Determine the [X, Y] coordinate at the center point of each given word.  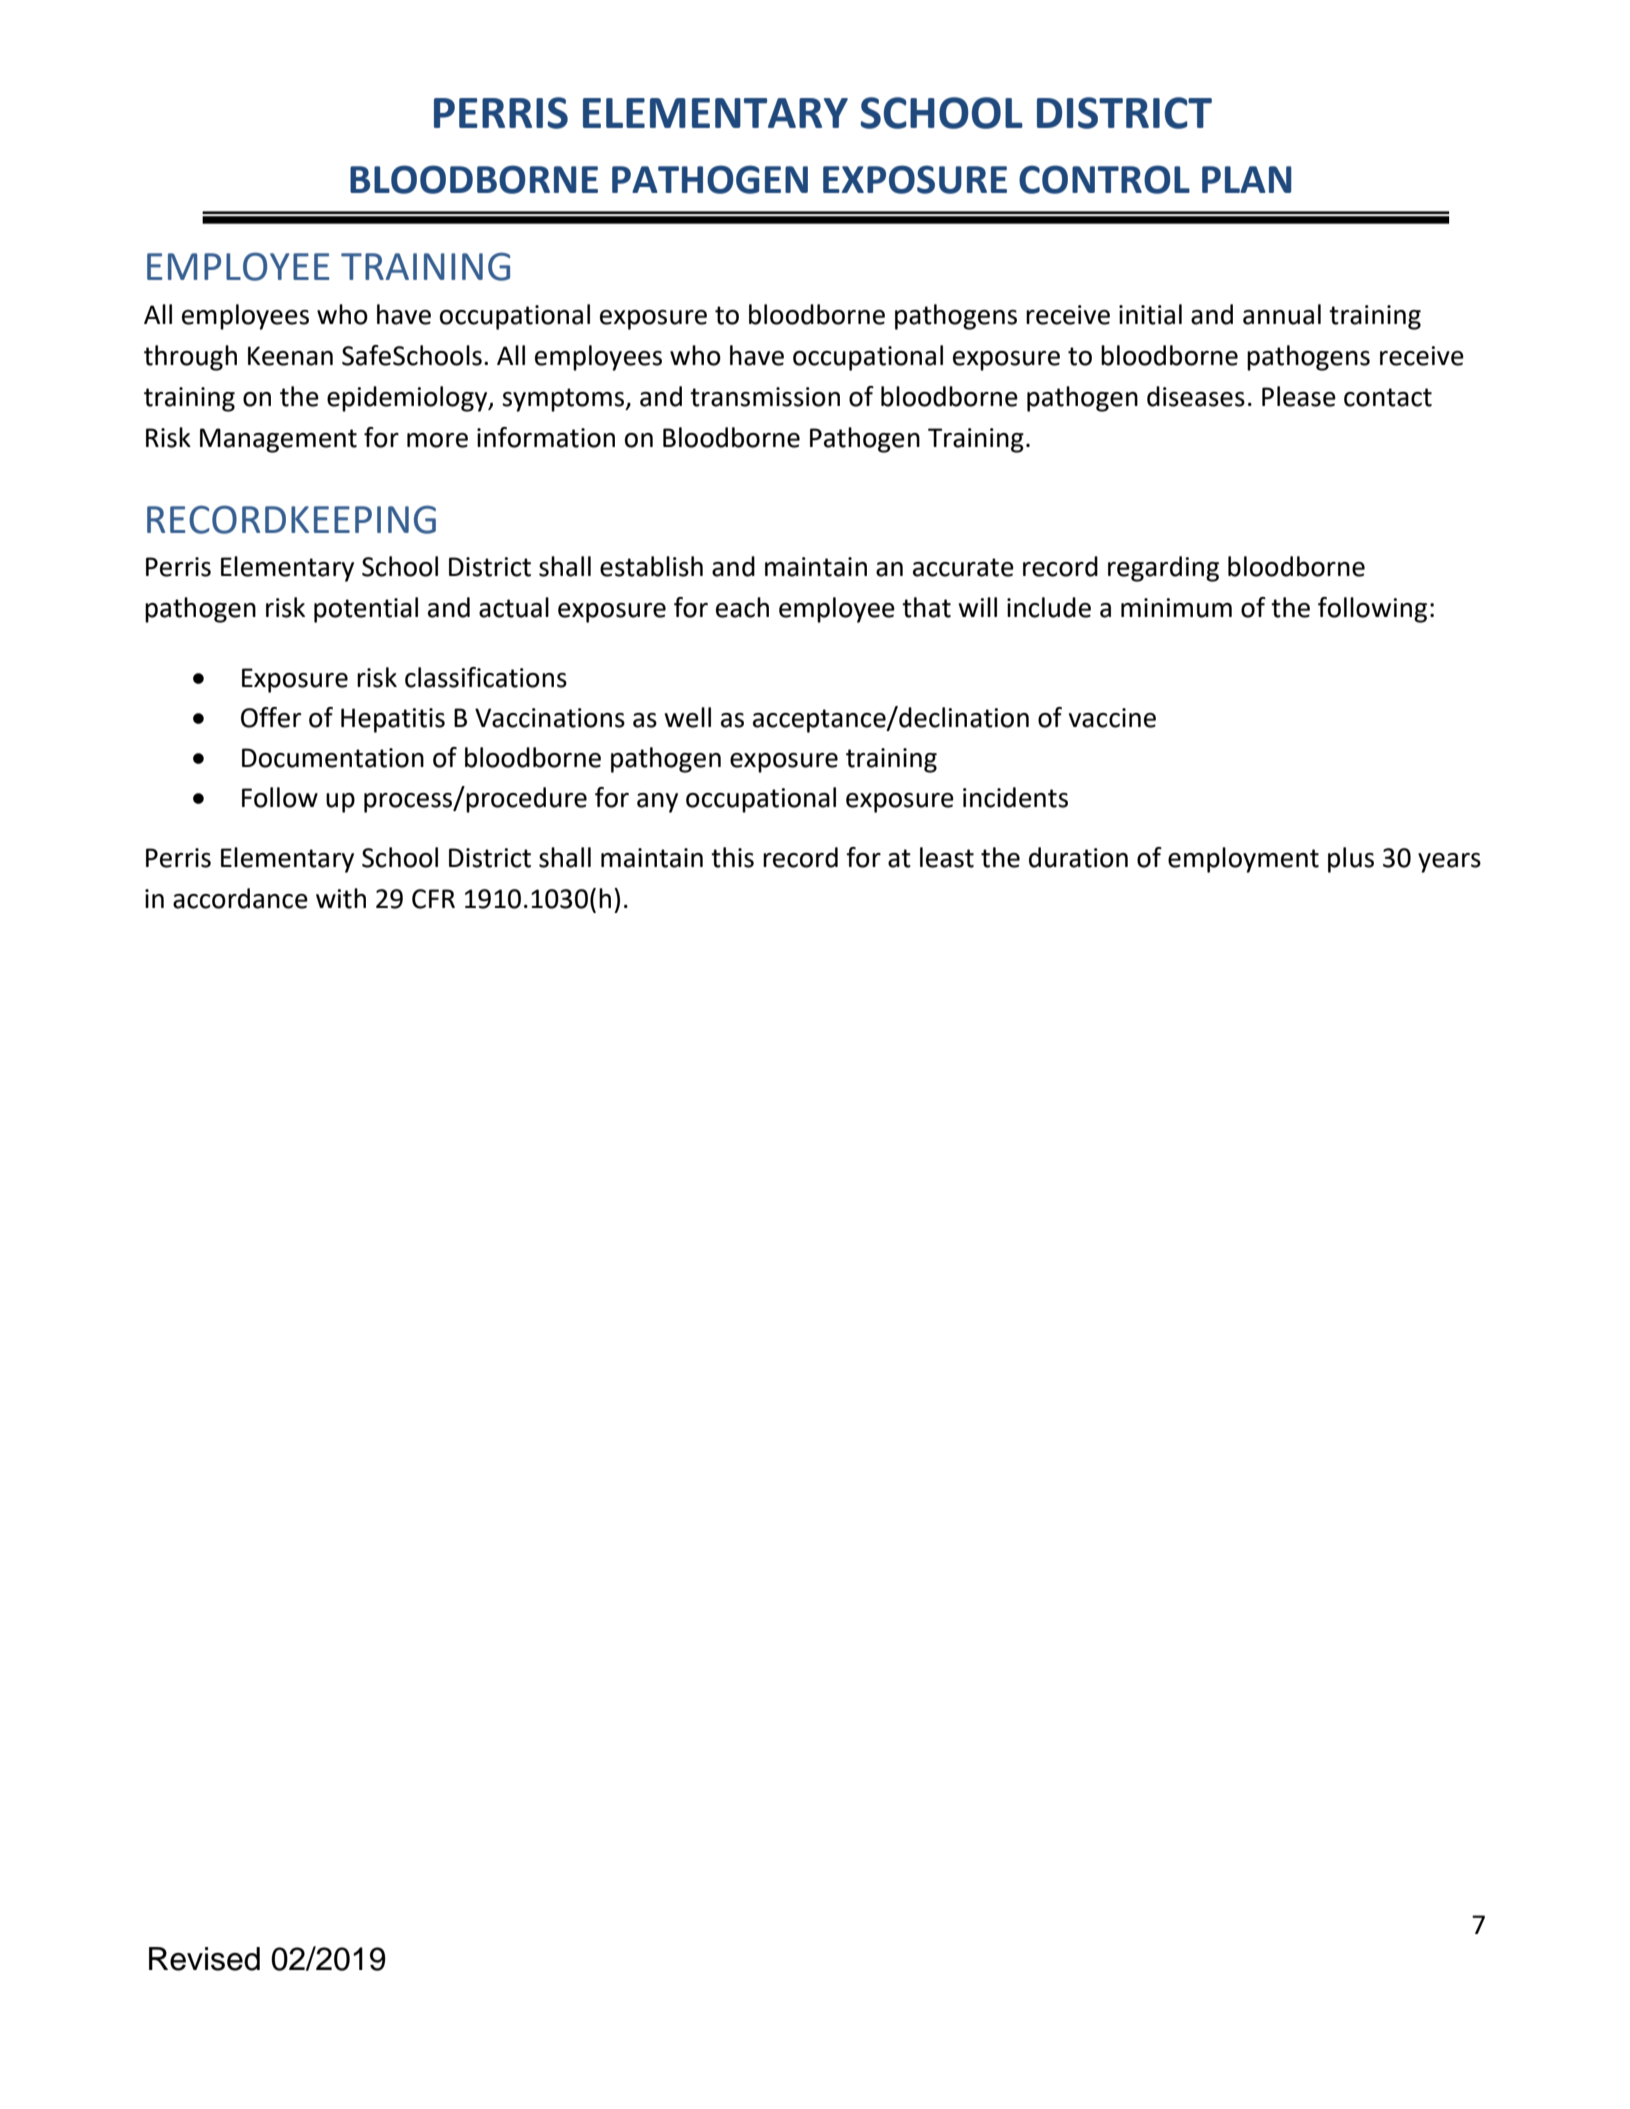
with [341, 898]
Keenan [290, 356]
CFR [433, 899]
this [732, 857]
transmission [765, 397]
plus [1351, 860]
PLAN [1246, 179]
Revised [204, 1959]
